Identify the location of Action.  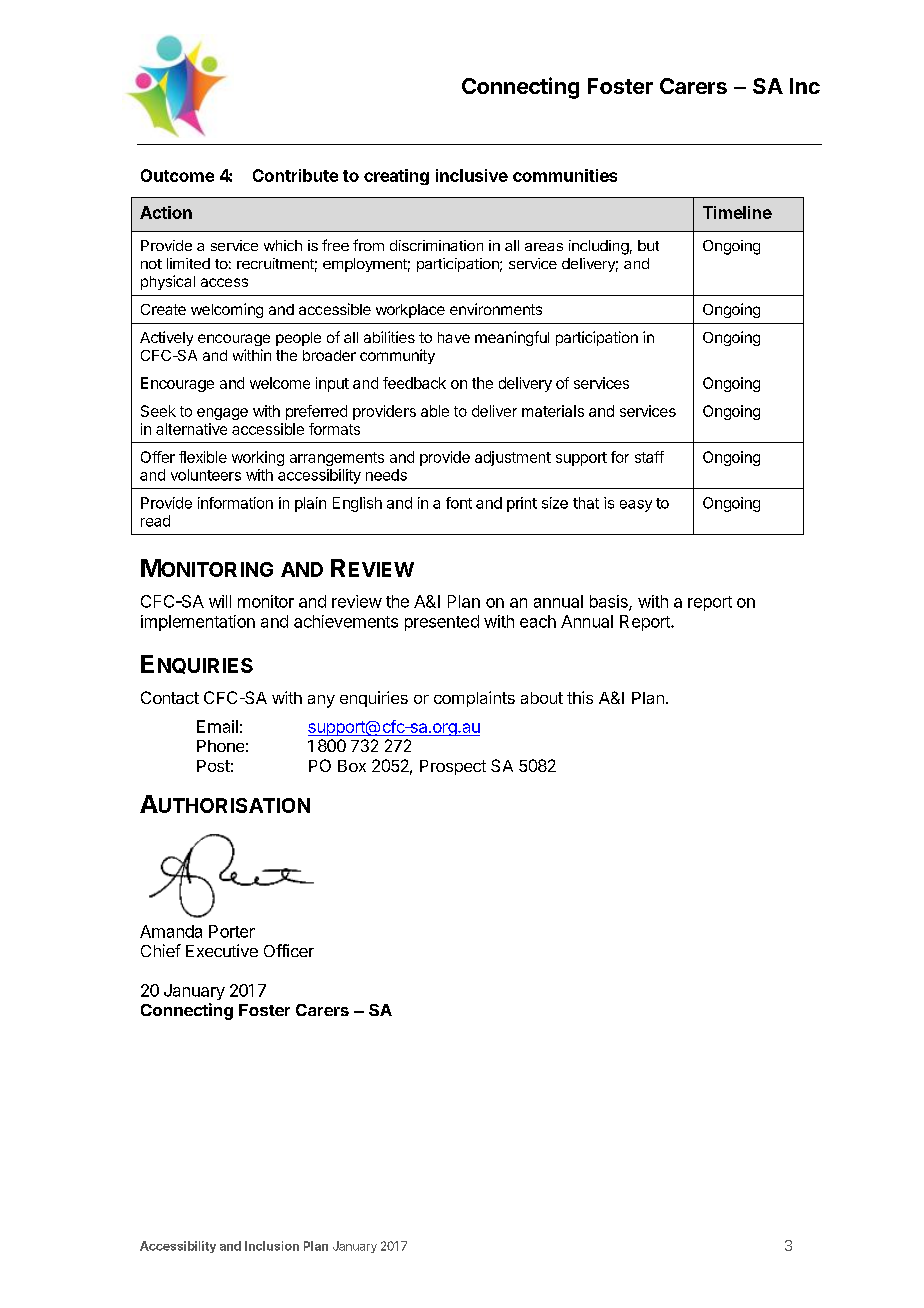
(166, 212).
